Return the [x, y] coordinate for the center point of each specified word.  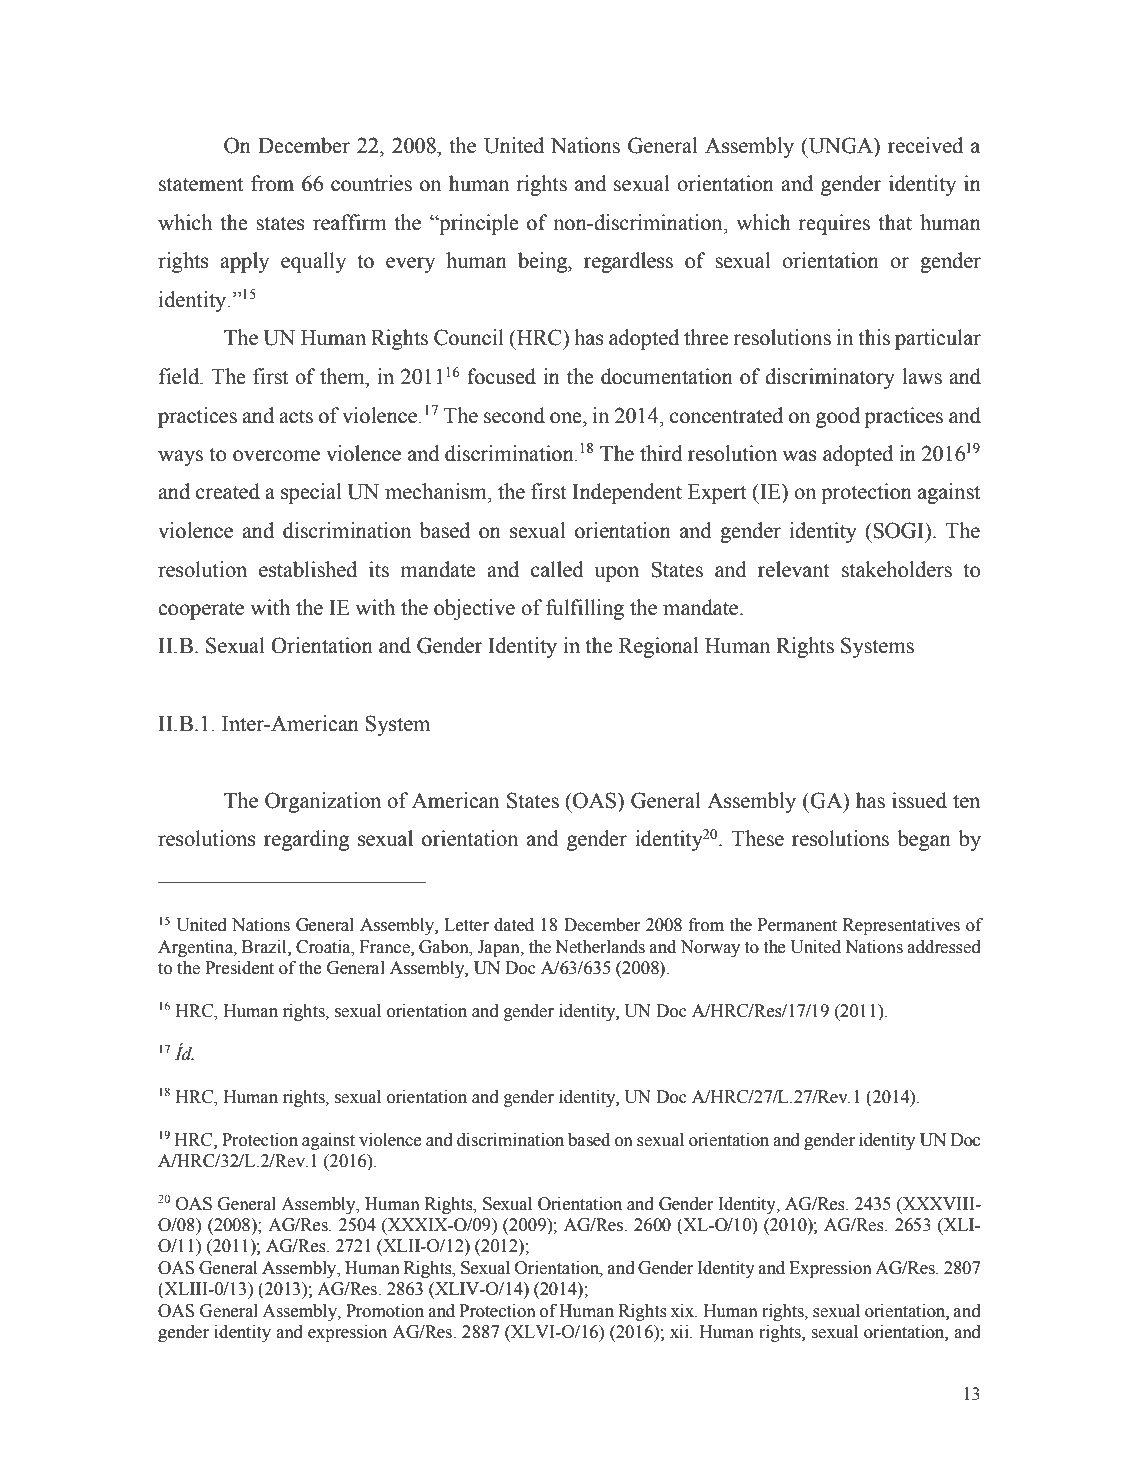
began [924, 840]
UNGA [841, 146]
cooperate [201, 611]
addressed [944, 947]
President [239, 968]
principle [478, 224]
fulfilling [585, 609]
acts [296, 417]
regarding [306, 840]
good [838, 417]
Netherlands [600, 947]
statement [201, 184]
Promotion [385, 1311]
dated [514, 925]
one [567, 418]
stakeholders [897, 569]
